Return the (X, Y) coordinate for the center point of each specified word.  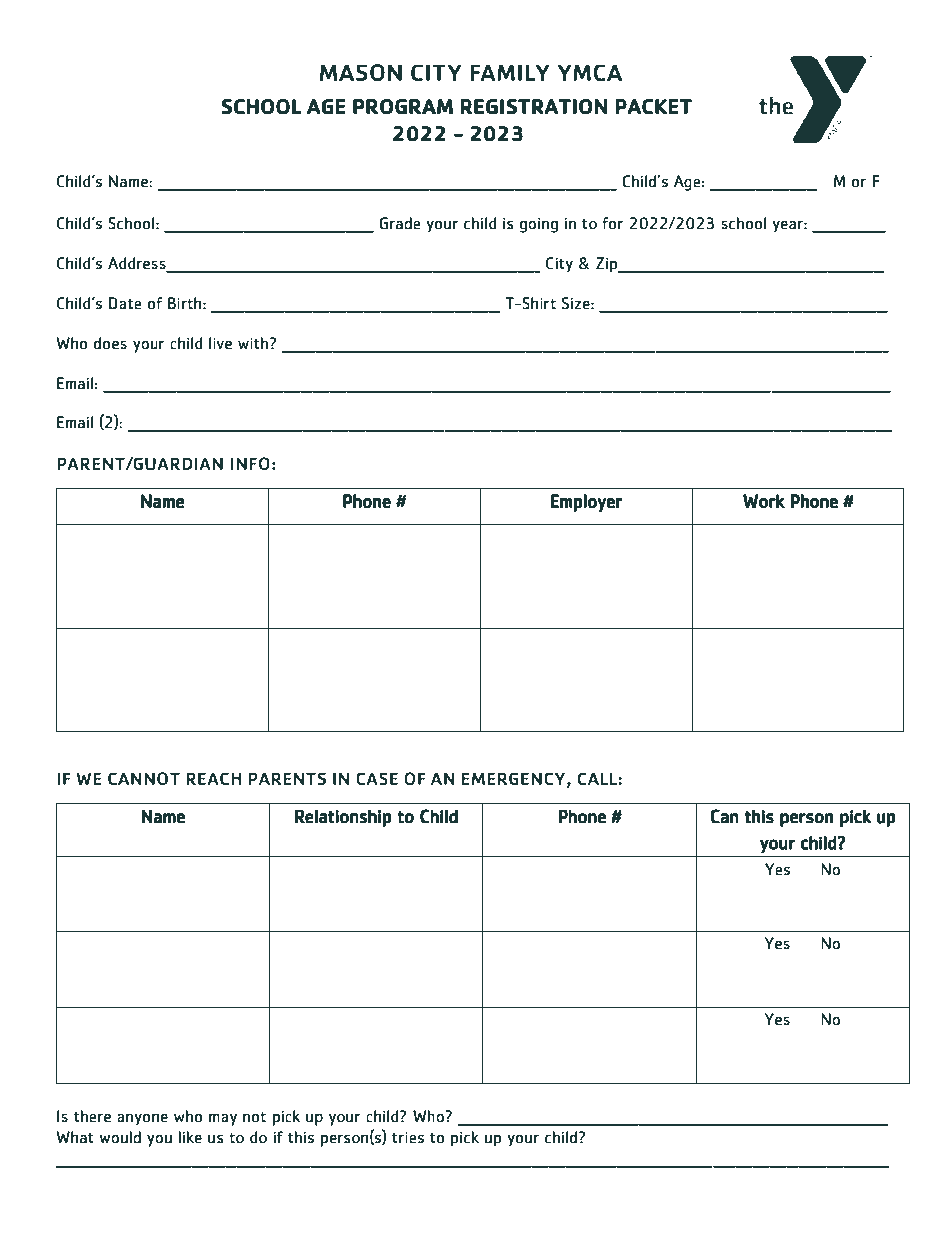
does (110, 343)
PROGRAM (403, 107)
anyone (142, 1119)
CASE (377, 778)
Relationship (343, 818)
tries (408, 1138)
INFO (250, 463)
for (613, 223)
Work (764, 501)
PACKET (653, 107)
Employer (586, 503)
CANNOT (144, 778)
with (253, 343)
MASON (360, 73)
